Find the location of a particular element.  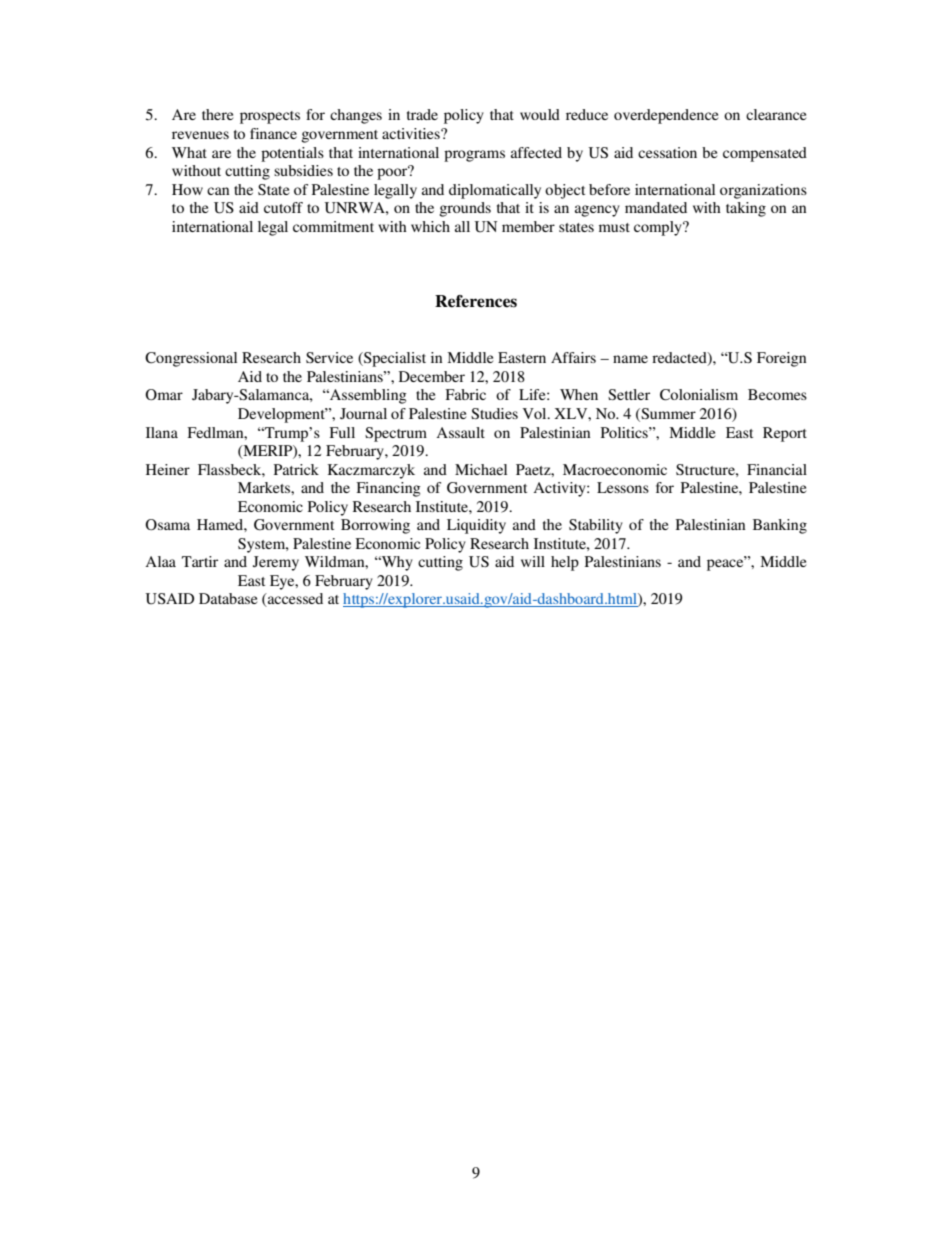

will is located at coordinates (533, 561).
